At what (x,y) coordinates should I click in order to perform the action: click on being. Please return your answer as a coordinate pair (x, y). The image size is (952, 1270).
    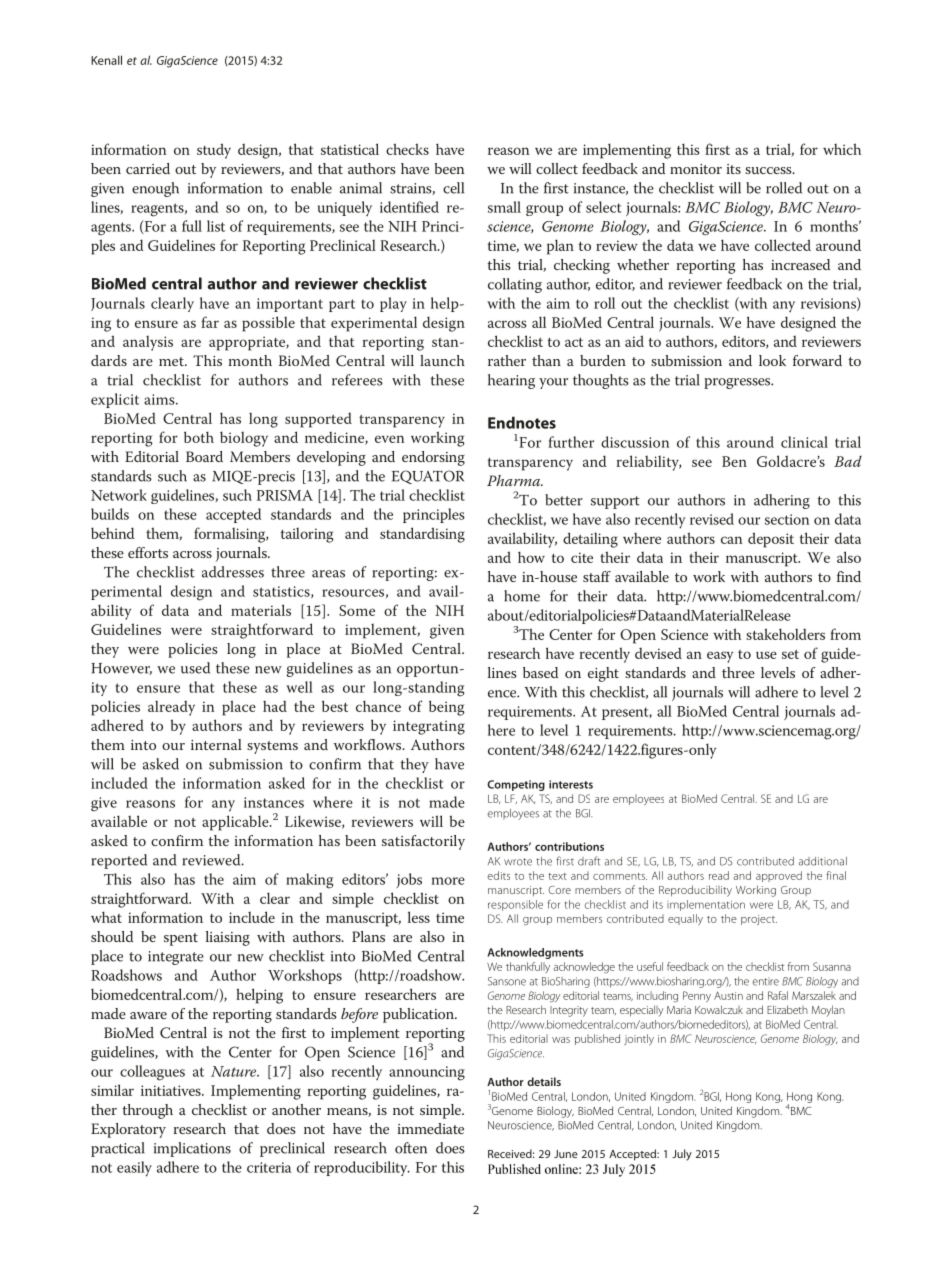
    Looking at the image, I should click on (447, 708).
